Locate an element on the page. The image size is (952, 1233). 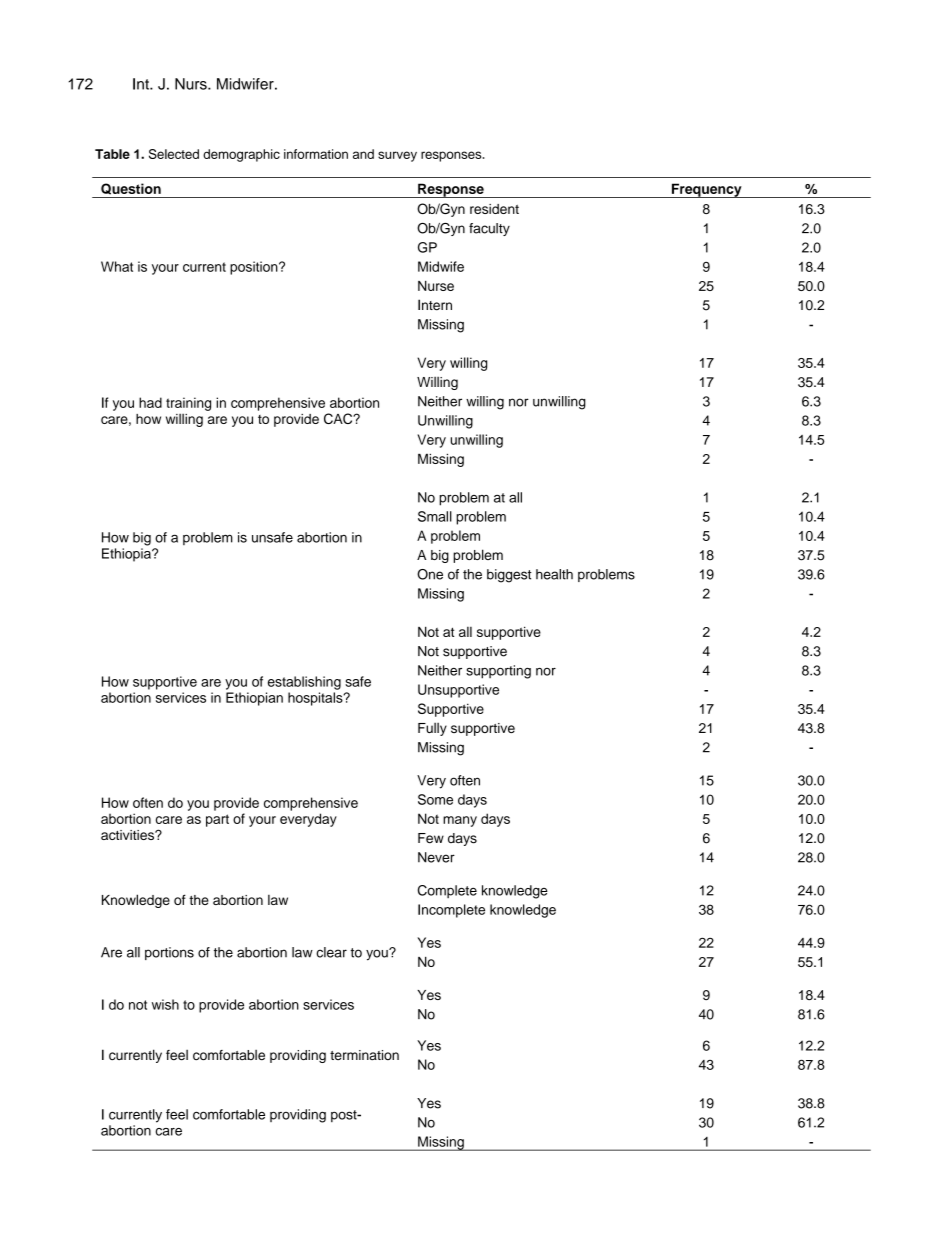
Frequency is located at coordinates (706, 190).
